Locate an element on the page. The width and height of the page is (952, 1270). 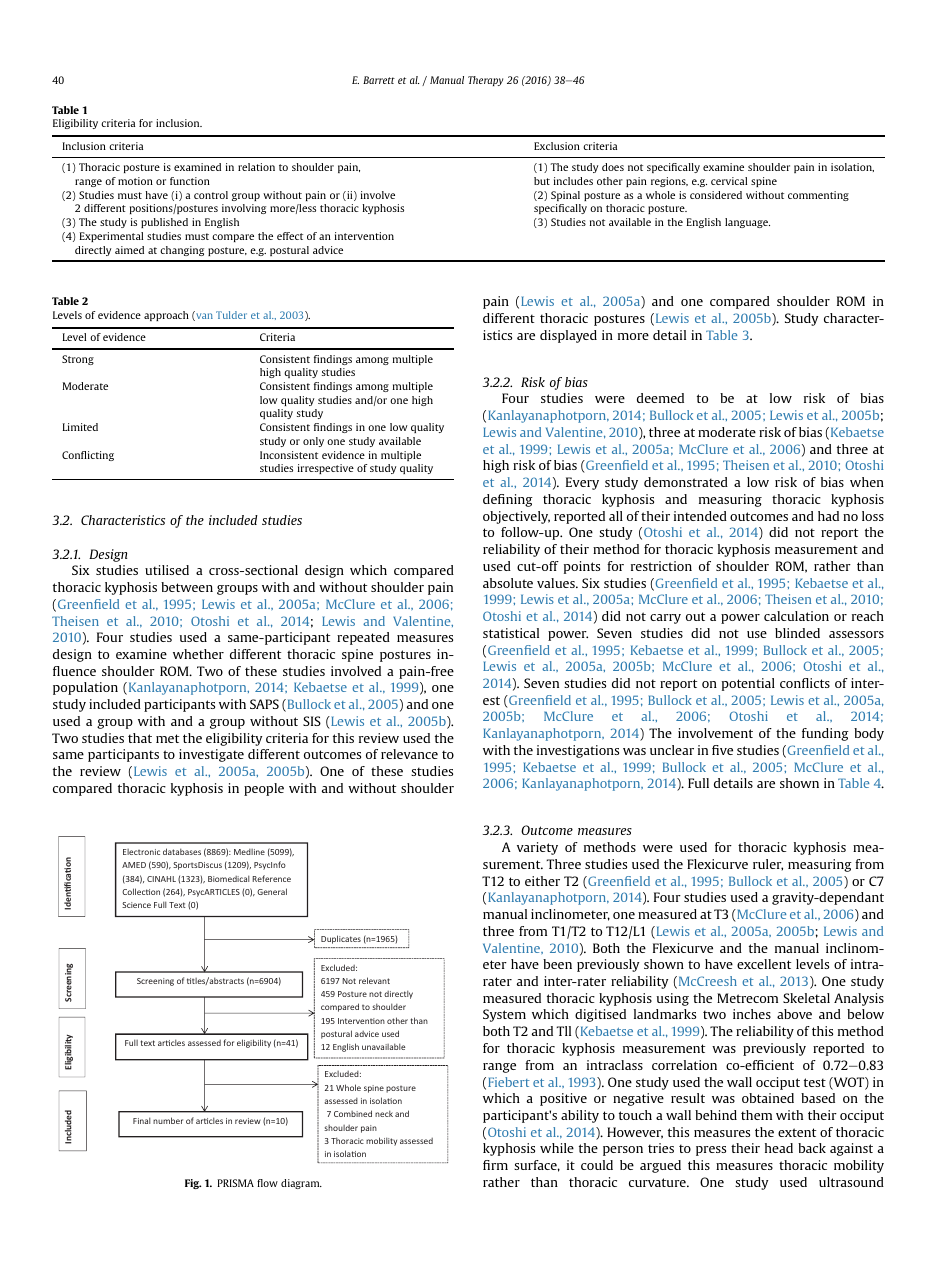
when is located at coordinates (867, 482).
